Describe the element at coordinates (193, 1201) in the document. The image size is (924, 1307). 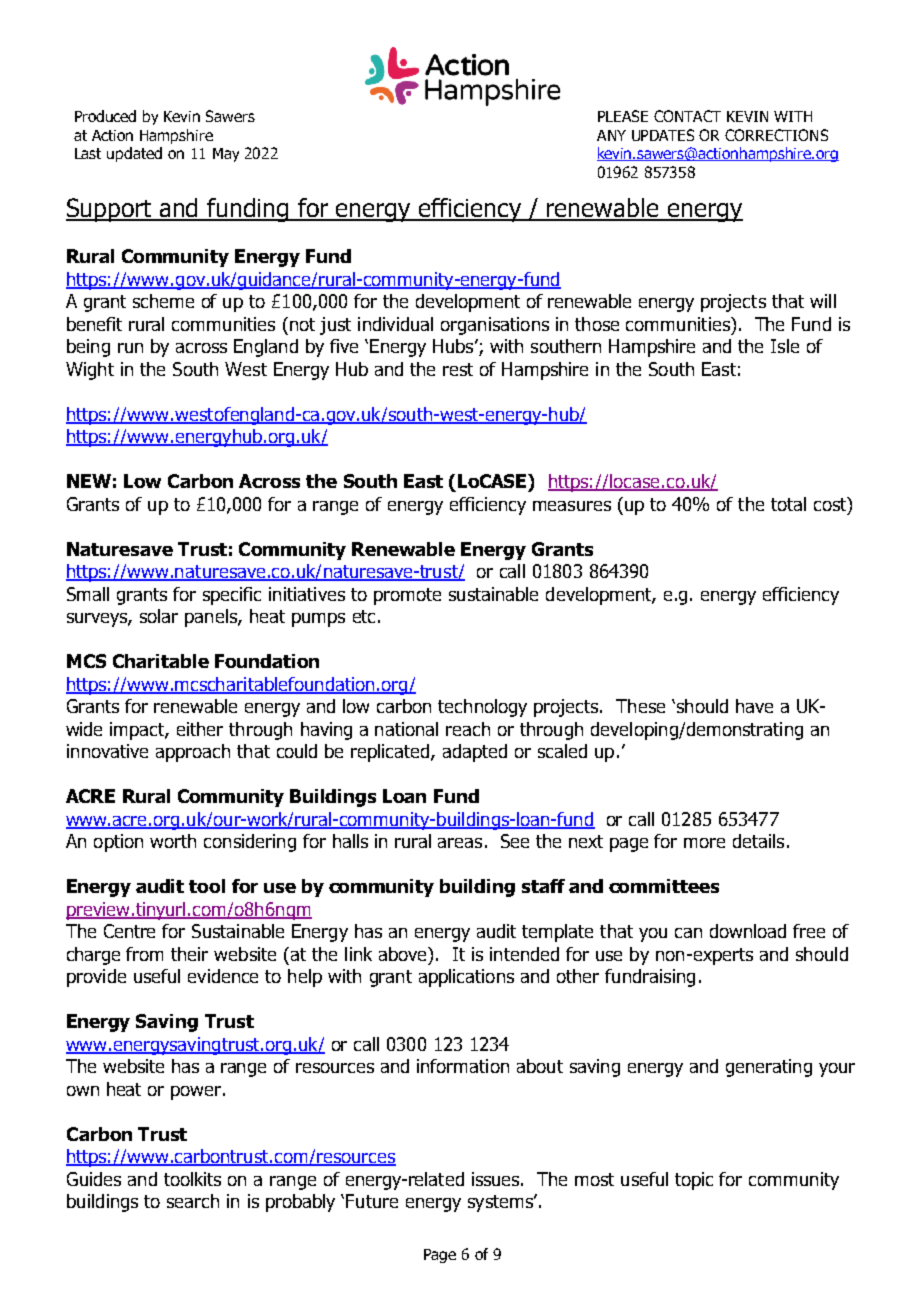
I see `search` at that location.
